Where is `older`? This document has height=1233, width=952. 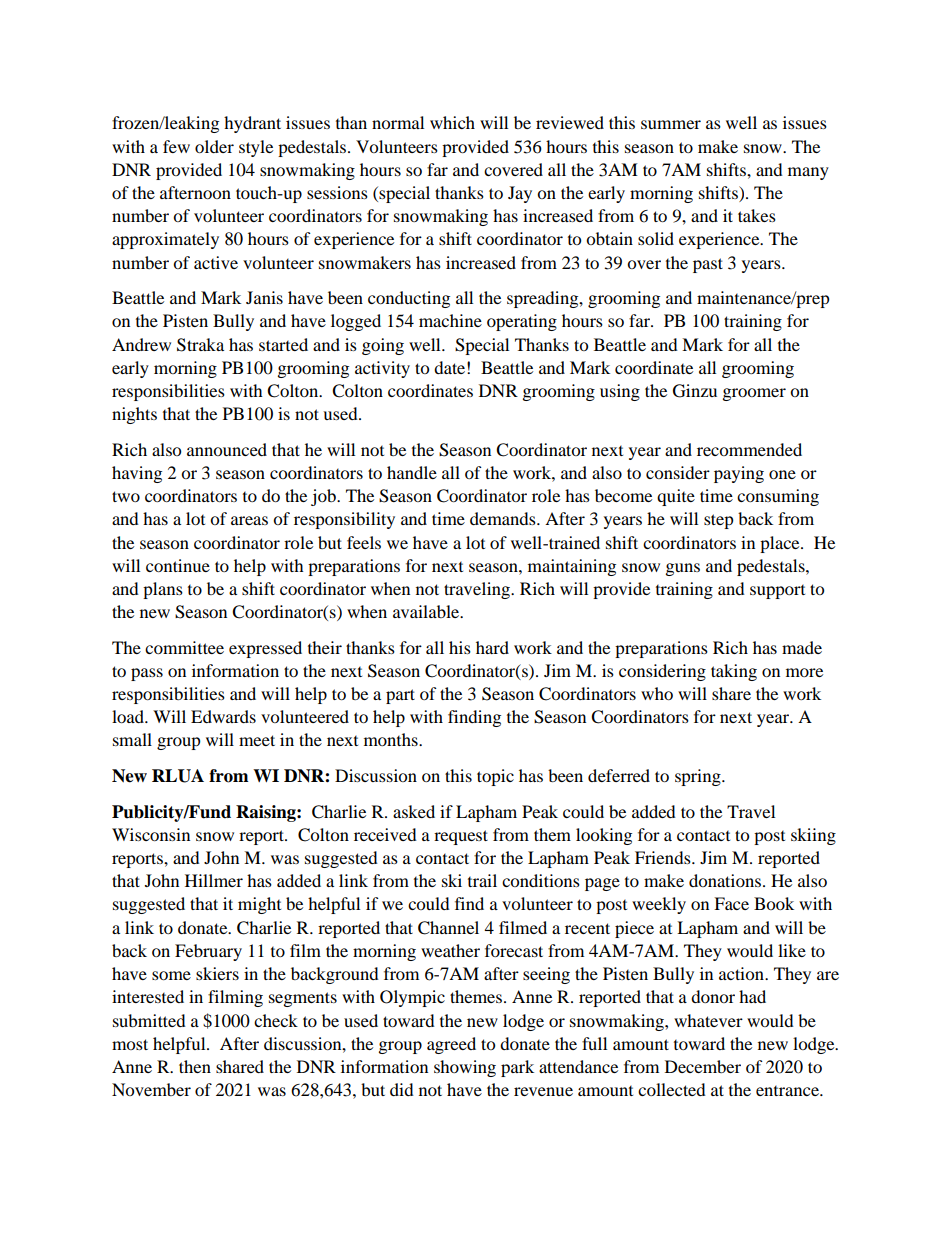 older is located at coordinates (214, 146).
